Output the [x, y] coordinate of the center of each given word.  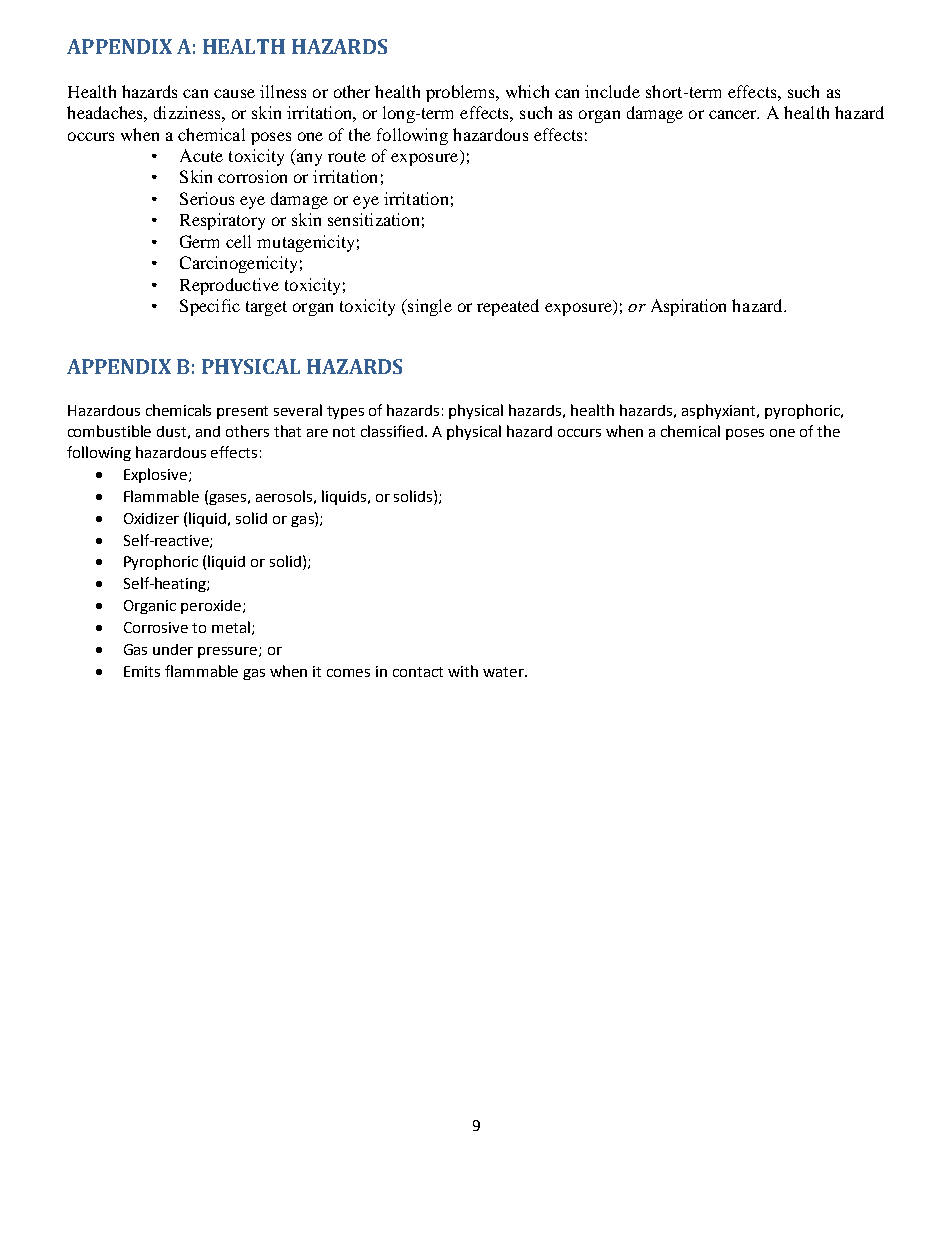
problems [461, 93]
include [612, 91]
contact [418, 672]
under [173, 649]
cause [234, 93]
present [242, 412]
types [345, 412]
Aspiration [688, 307]
